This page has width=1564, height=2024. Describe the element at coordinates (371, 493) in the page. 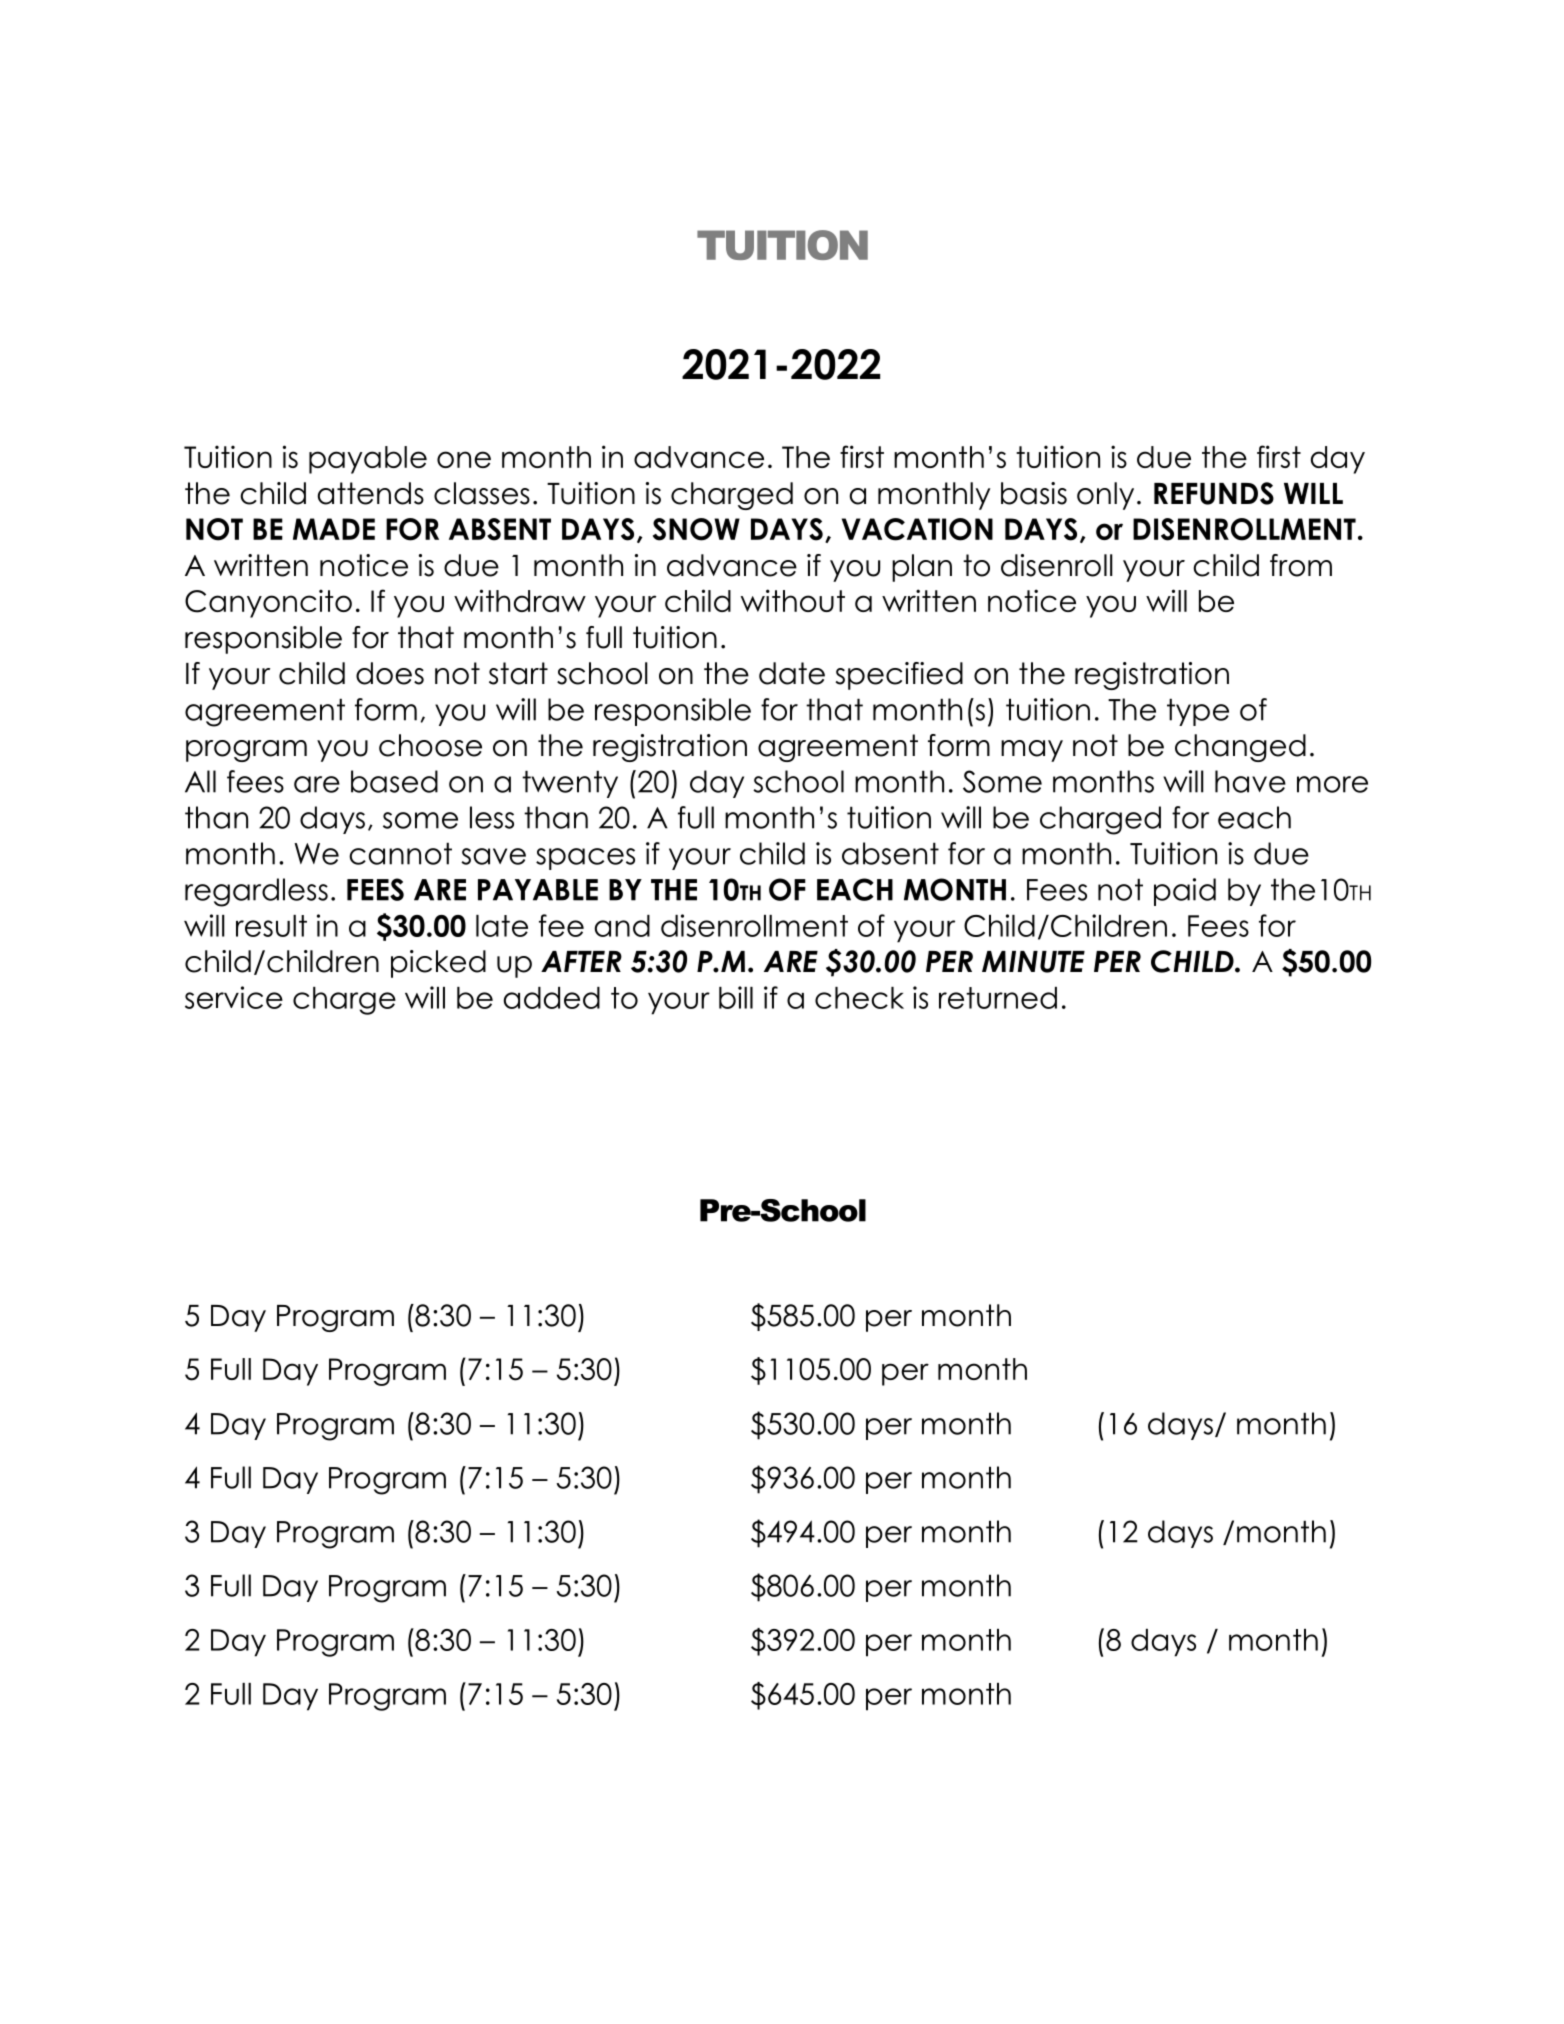

I see `attends` at that location.
